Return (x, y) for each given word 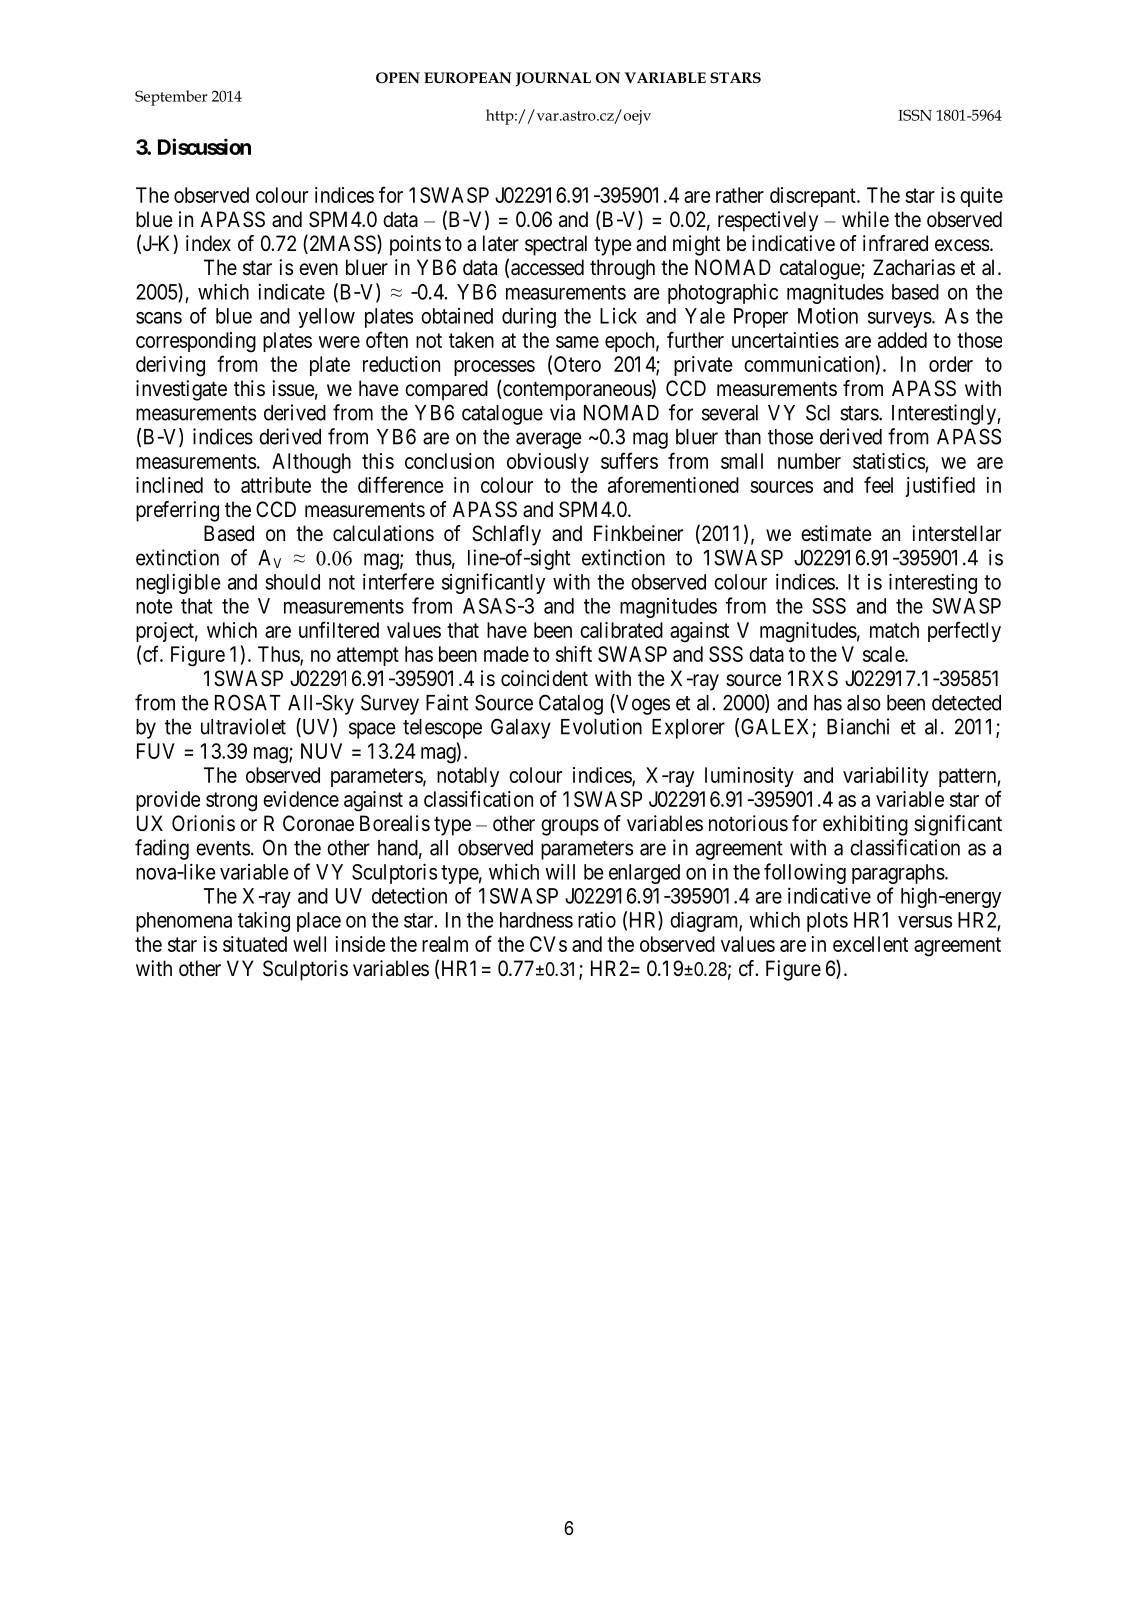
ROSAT (248, 702)
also (864, 703)
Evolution (601, 726)
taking (264, 921)
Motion (828, 316)
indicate (291, 291)
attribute (276, 485)
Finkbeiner (638, 533)
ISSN (915, 115)
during (529, 317)
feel (878, 484)
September (171, 98)
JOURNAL (553, 79)
